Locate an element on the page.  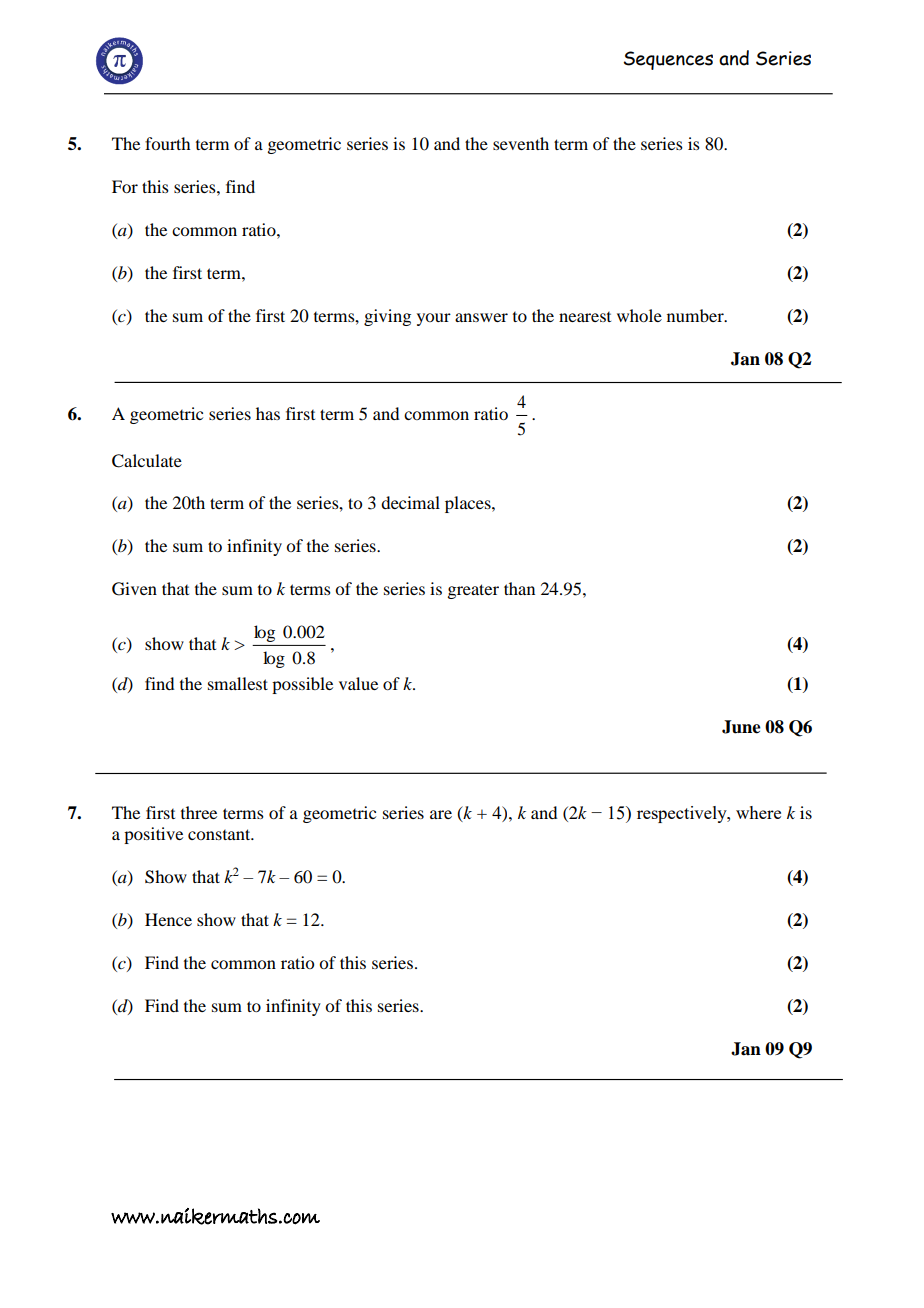
has is located at coordinates (268, 413).
